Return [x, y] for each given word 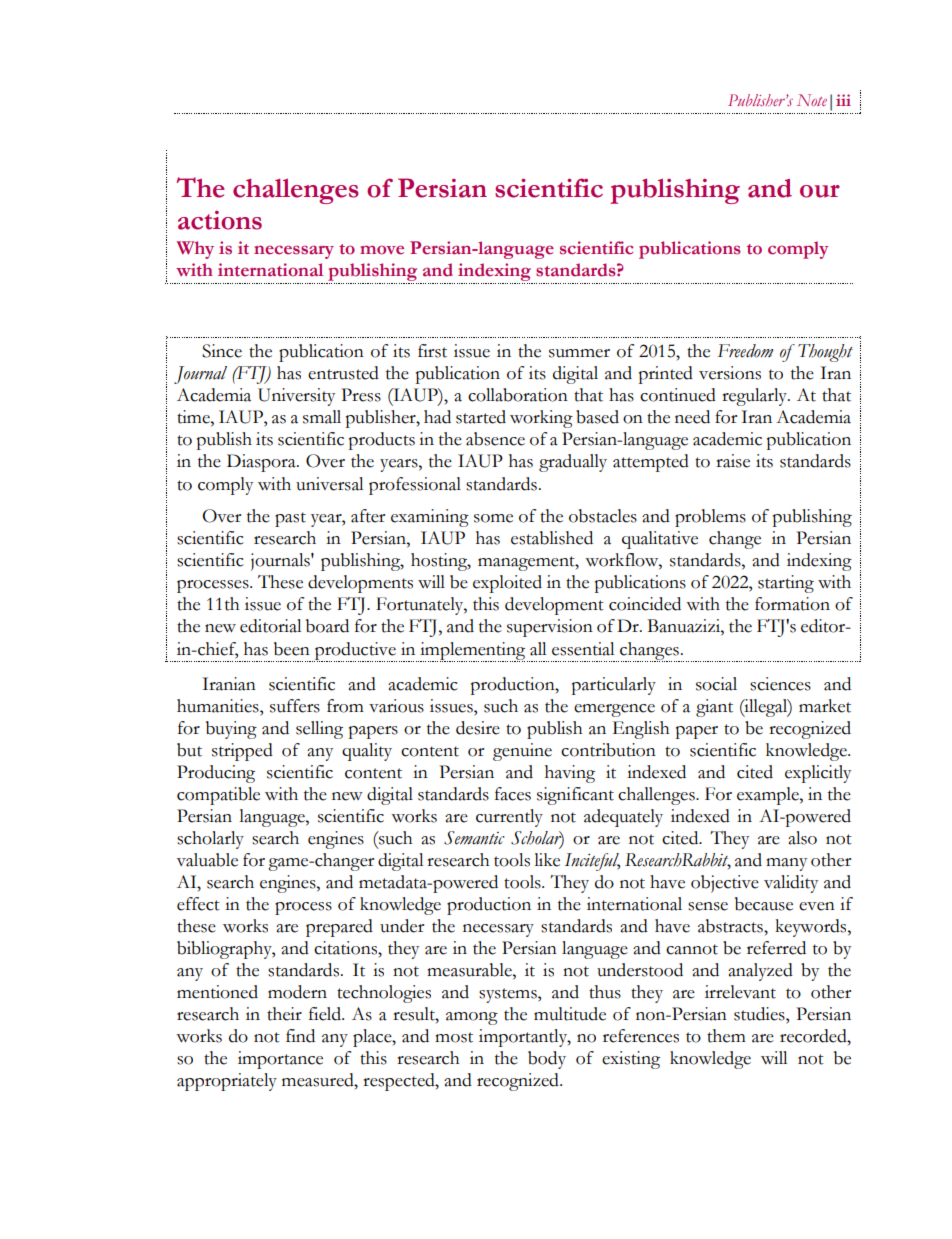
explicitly [818, 774]
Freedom [745, 351]
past [290, 519]
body [547, 1060]
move [382, 250]
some [493, 518]
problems [710, 518]
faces [513, 794]
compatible [218, 796]
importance [280, 1060]
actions [220, 220]
